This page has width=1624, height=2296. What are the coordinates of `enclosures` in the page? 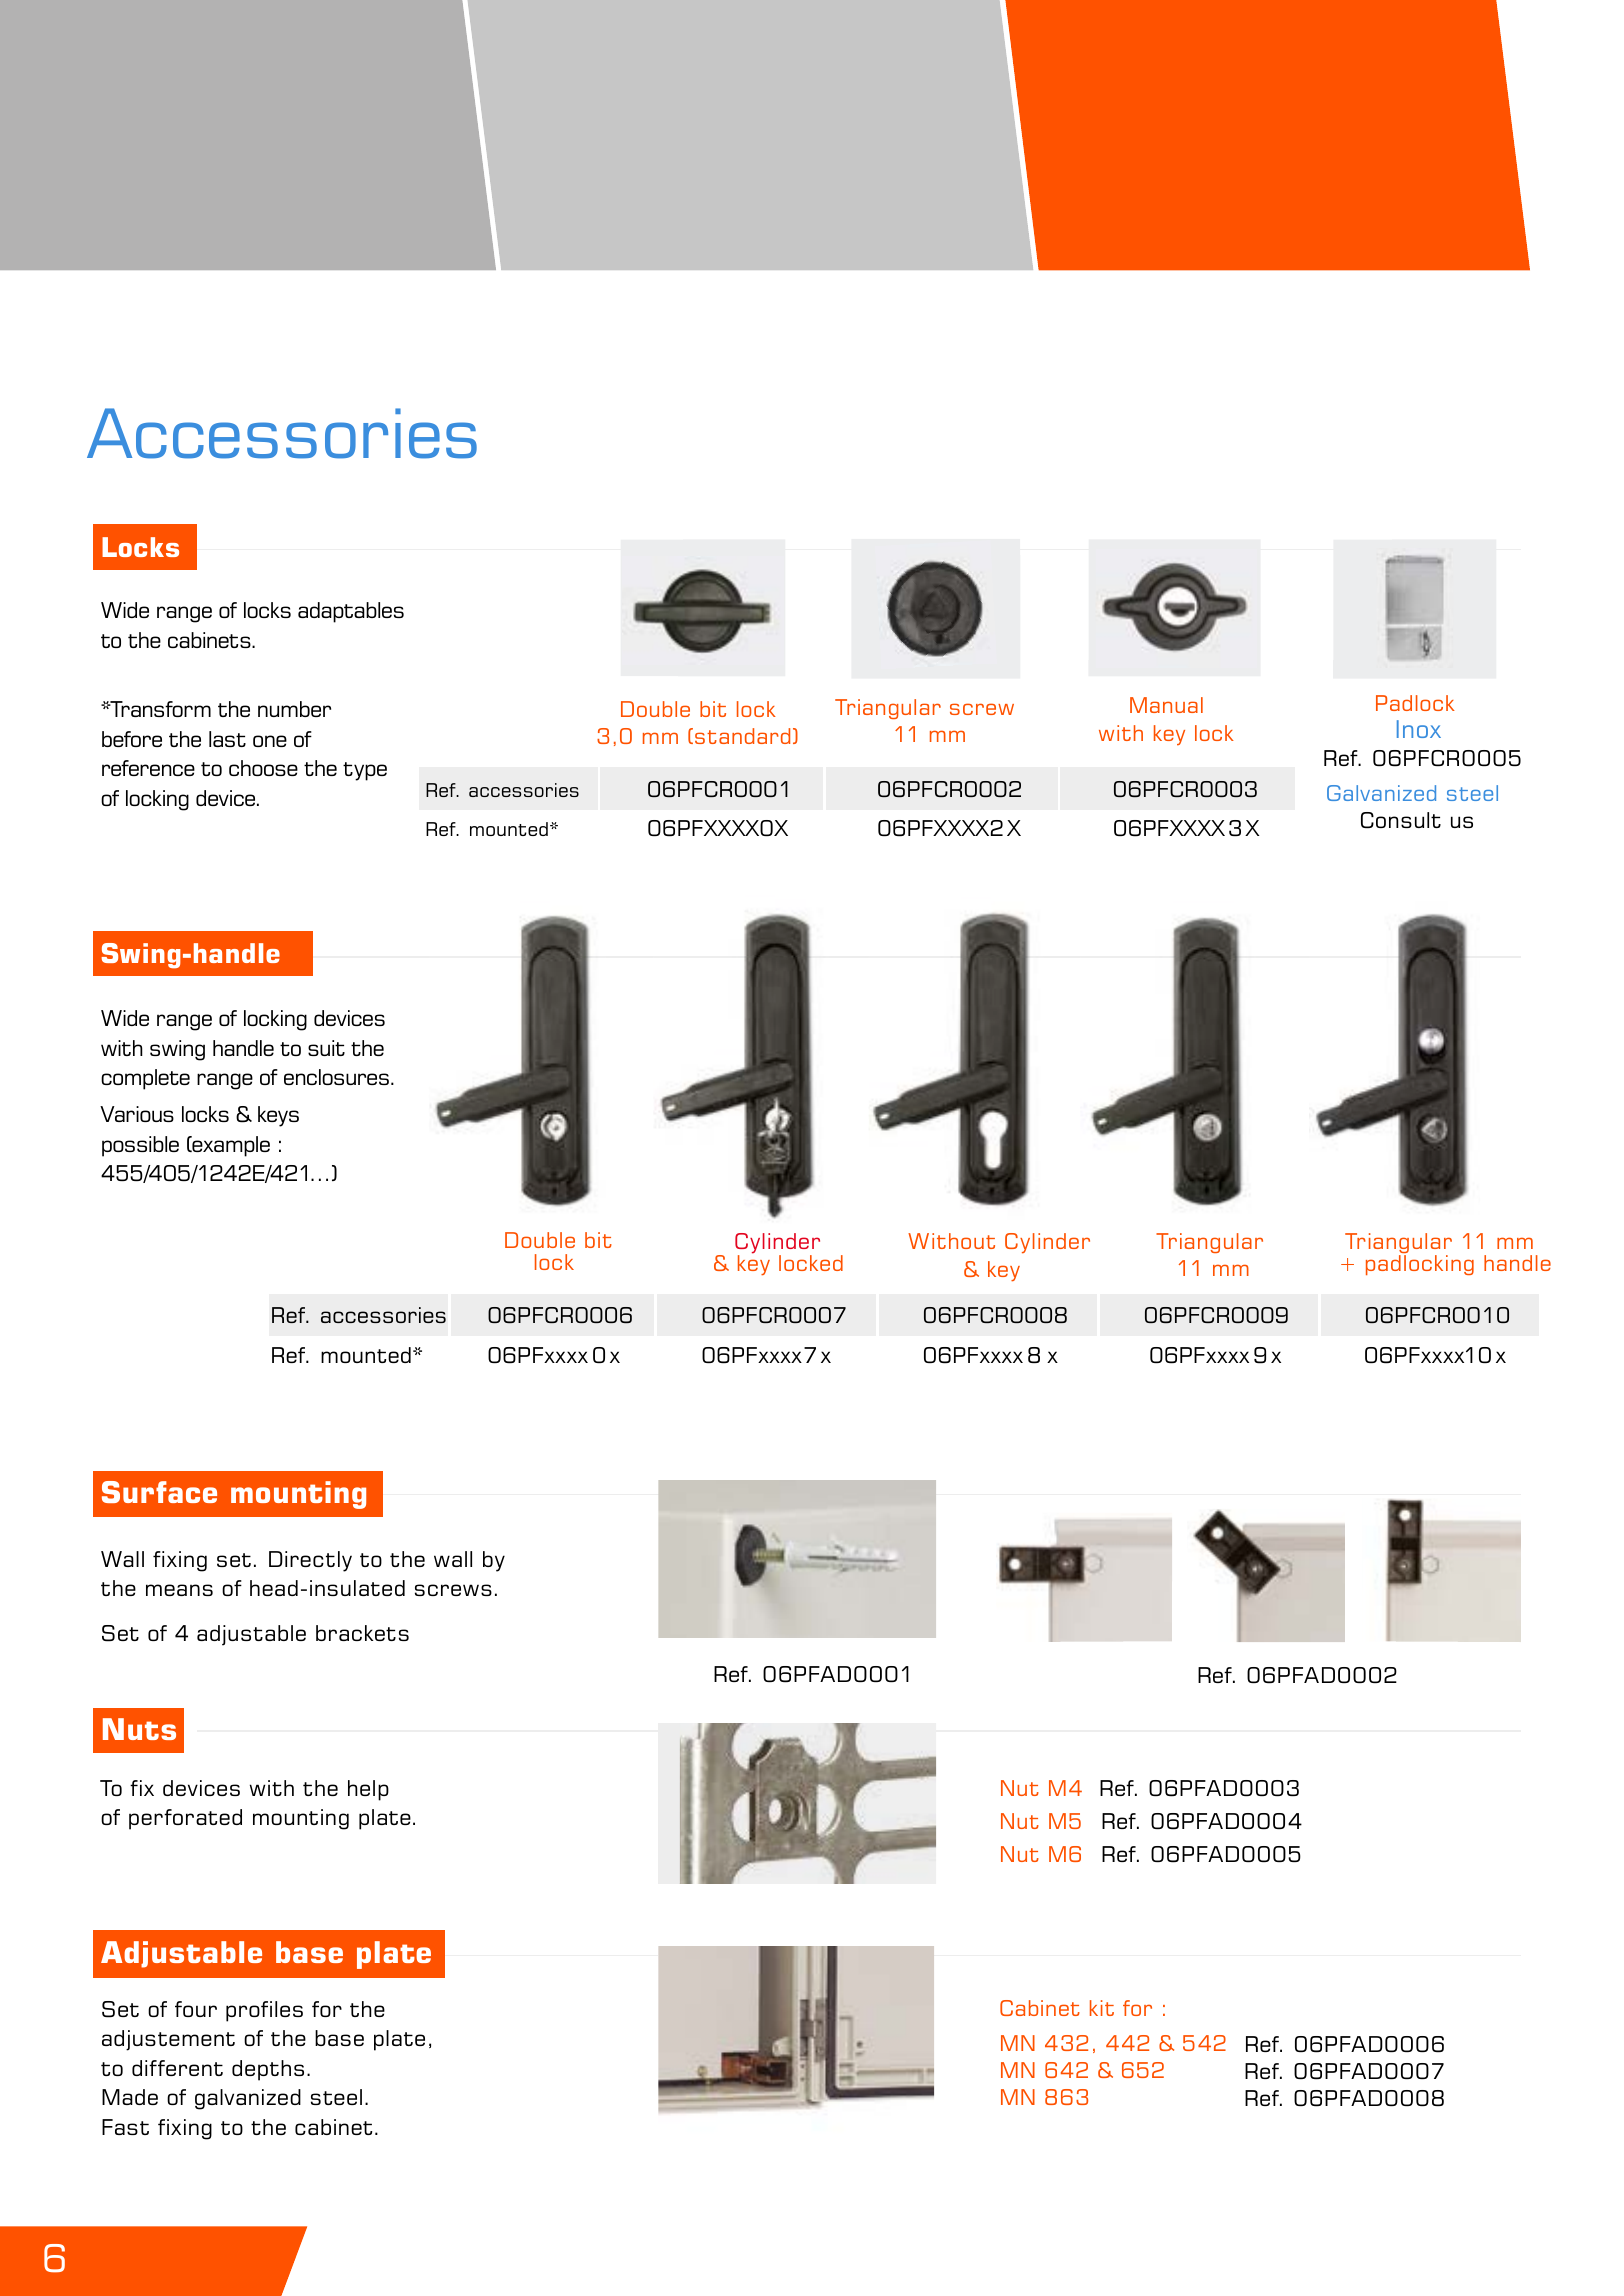 It's located at (338, 1077).
